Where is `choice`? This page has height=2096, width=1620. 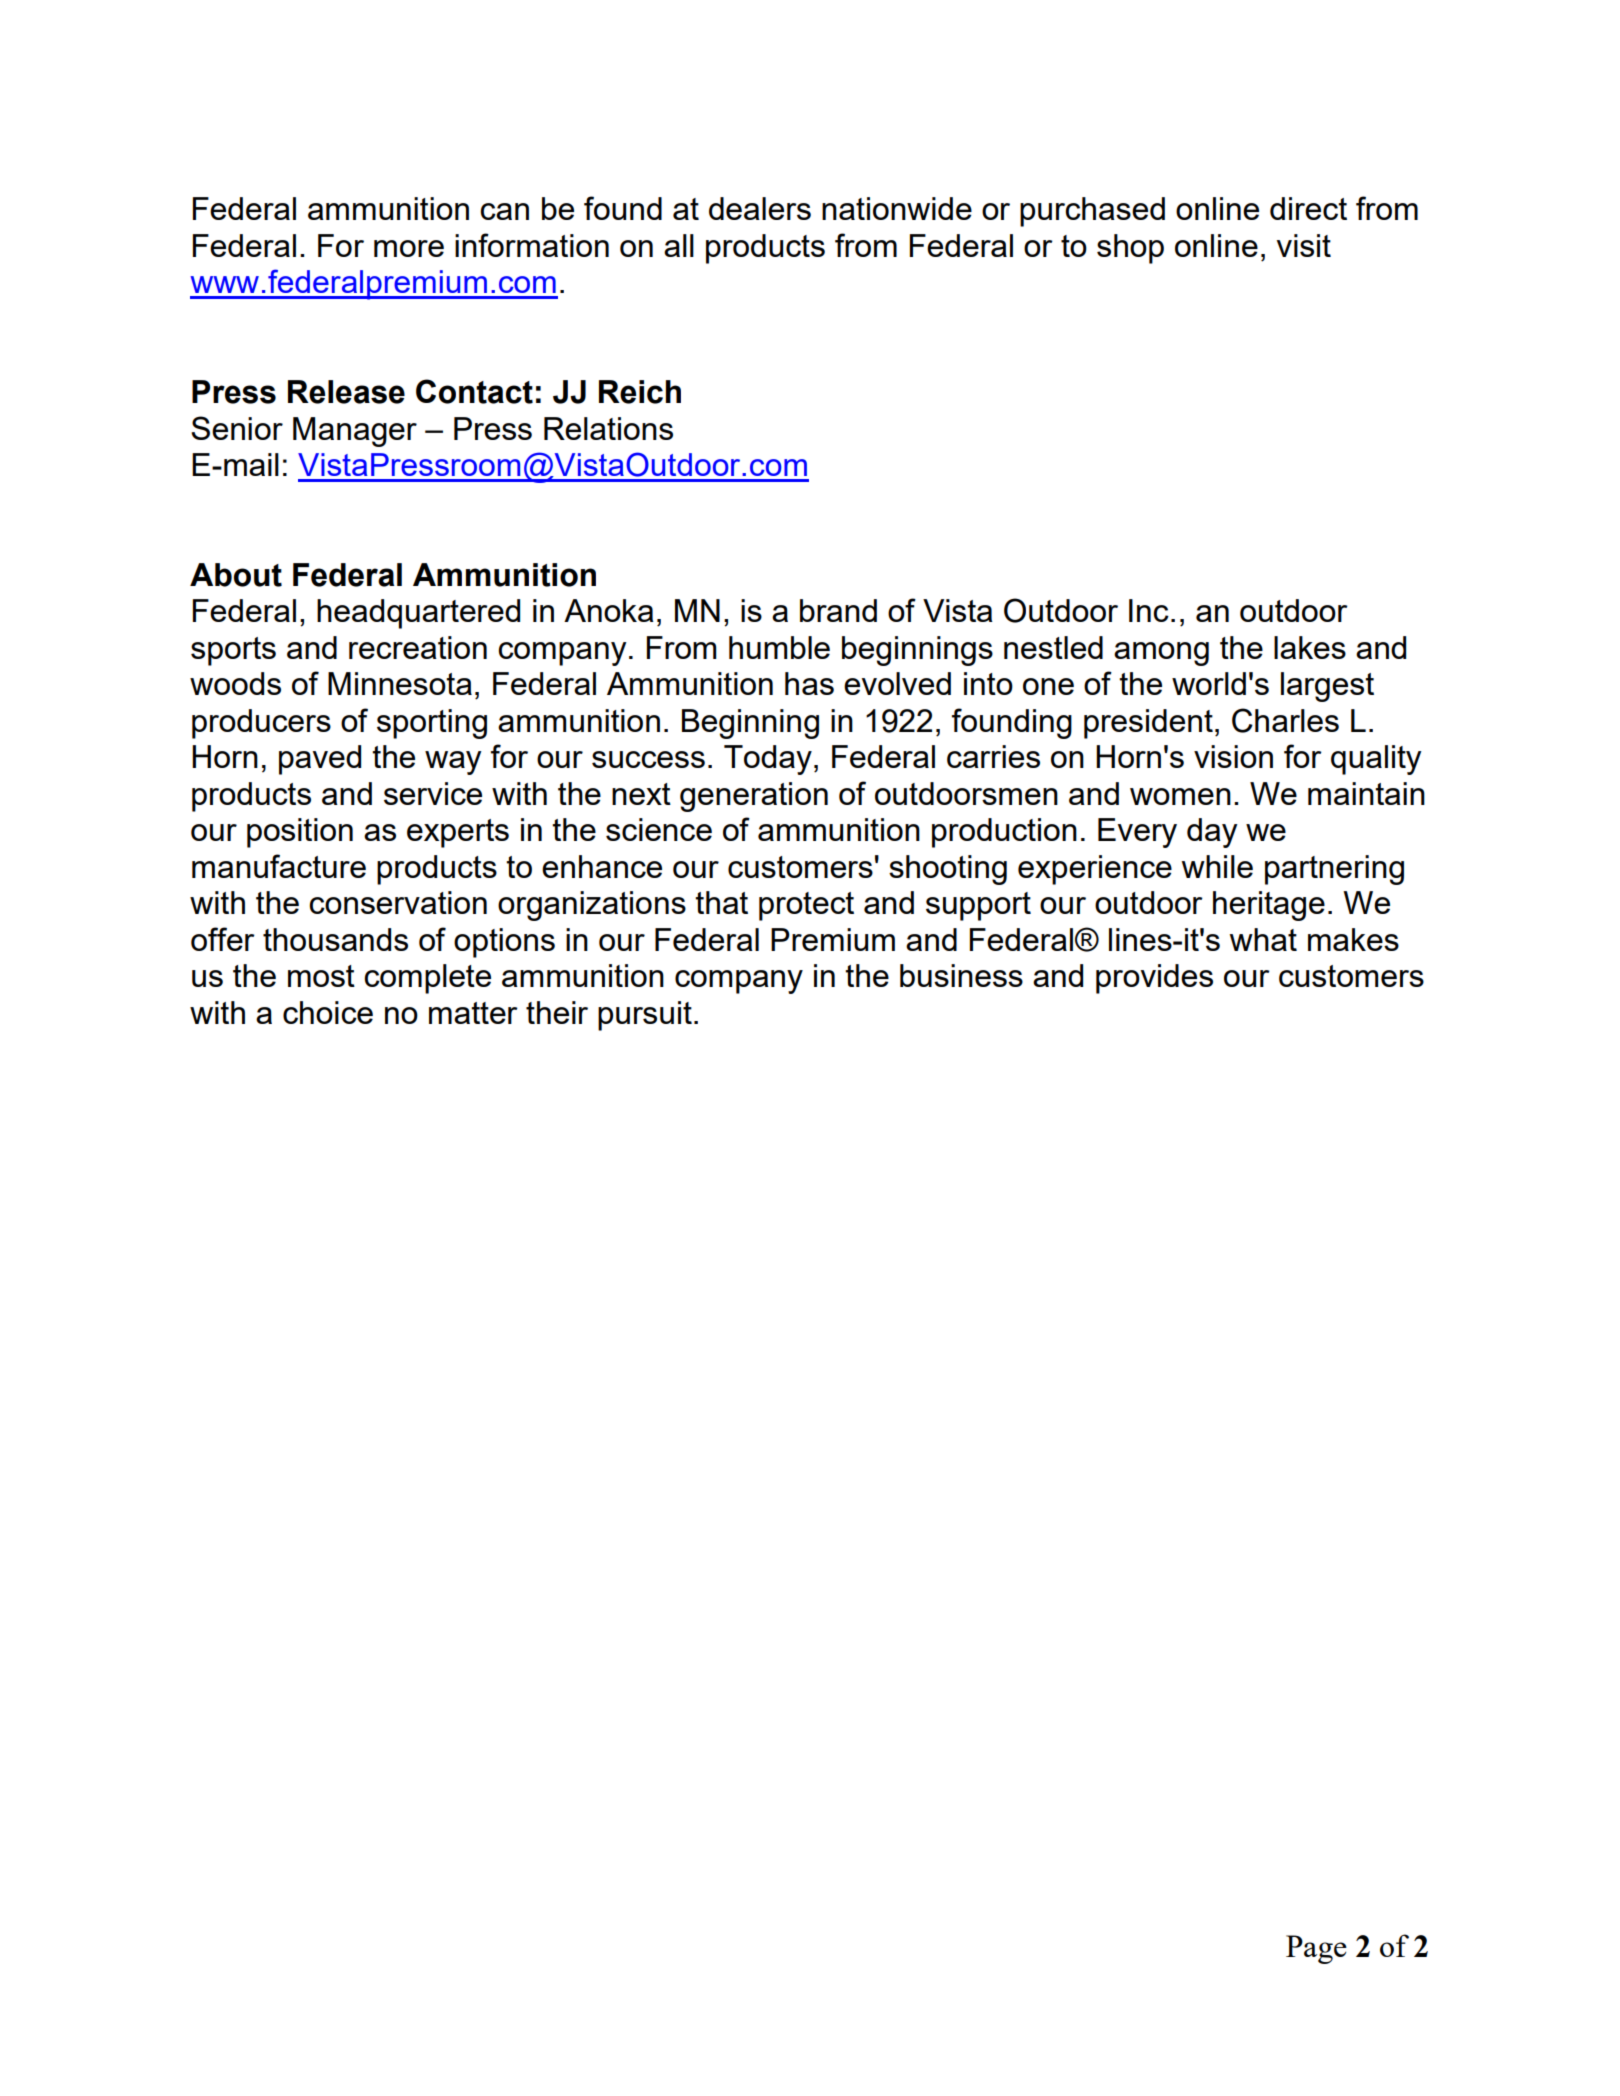 choice is located at coordinates (328, 1012).
